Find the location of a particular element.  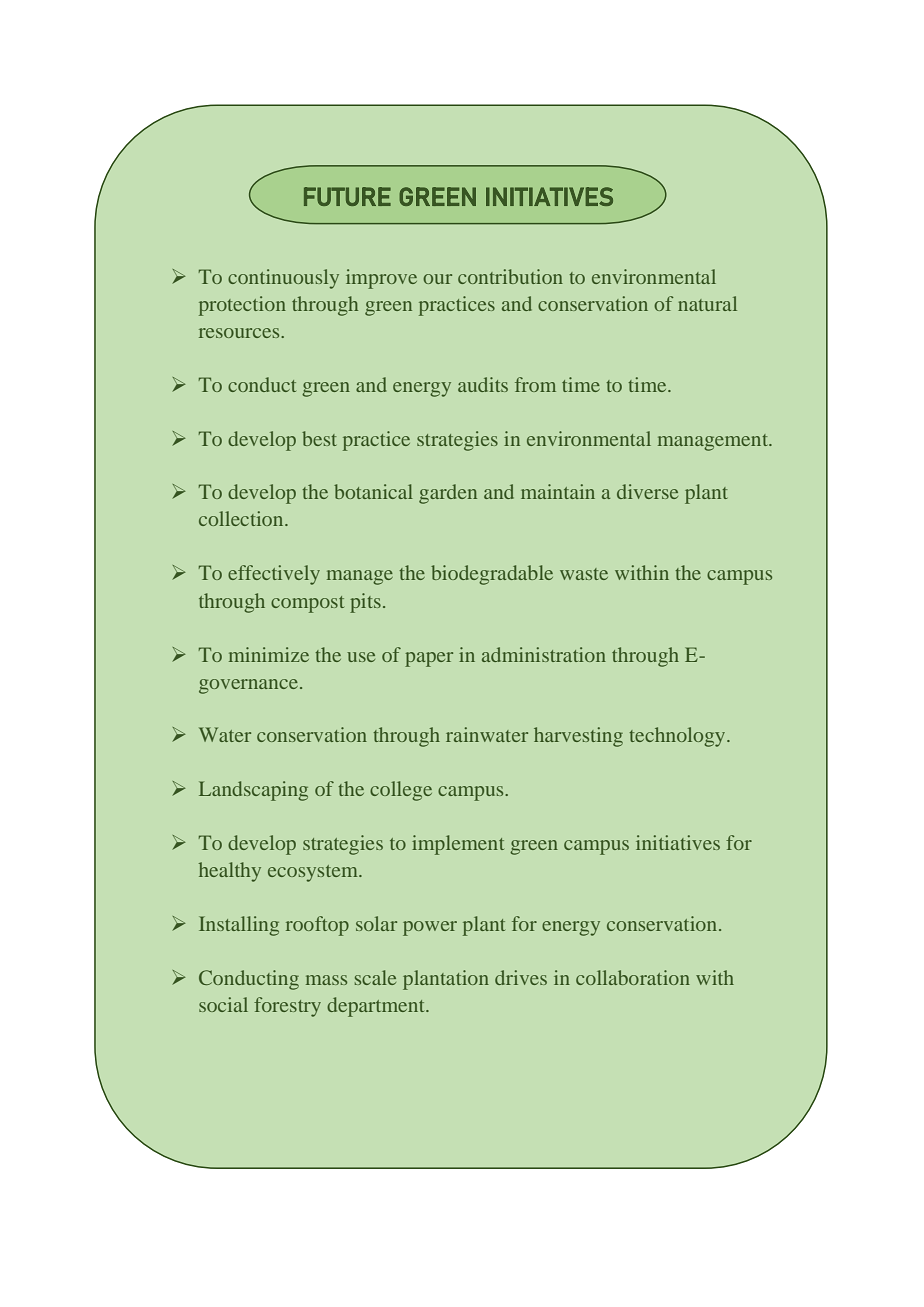

forestry is located at coordinates (287, 1007).
